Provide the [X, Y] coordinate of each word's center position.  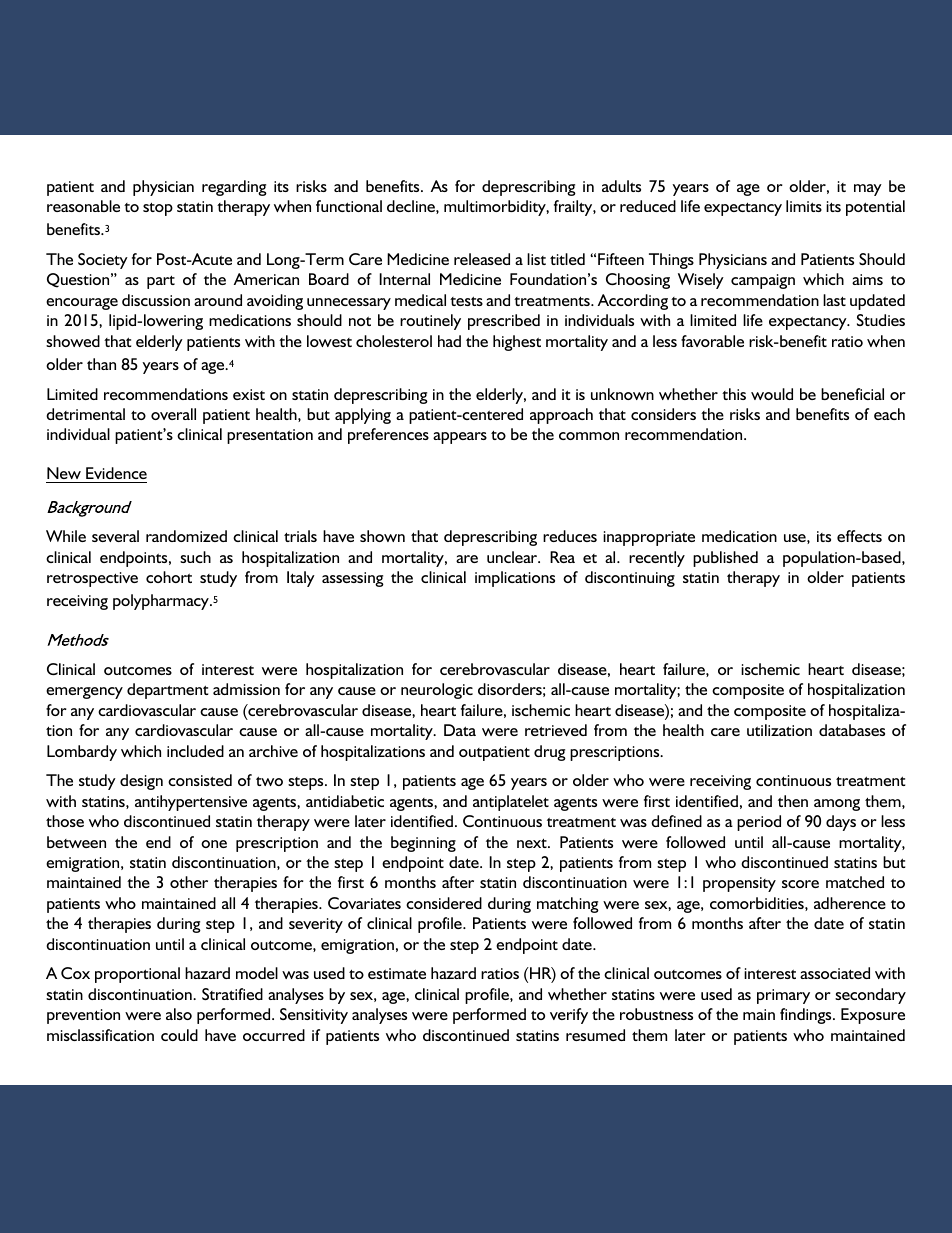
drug [550, 753]
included [195, 751]
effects [859, 536]
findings [807, 1016]
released [482, 259]
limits [804, 206]
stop [158, 209]
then [793, 801]
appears [460, 438]
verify [569, 1016]
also [179, 1014]
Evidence [115, 475]
